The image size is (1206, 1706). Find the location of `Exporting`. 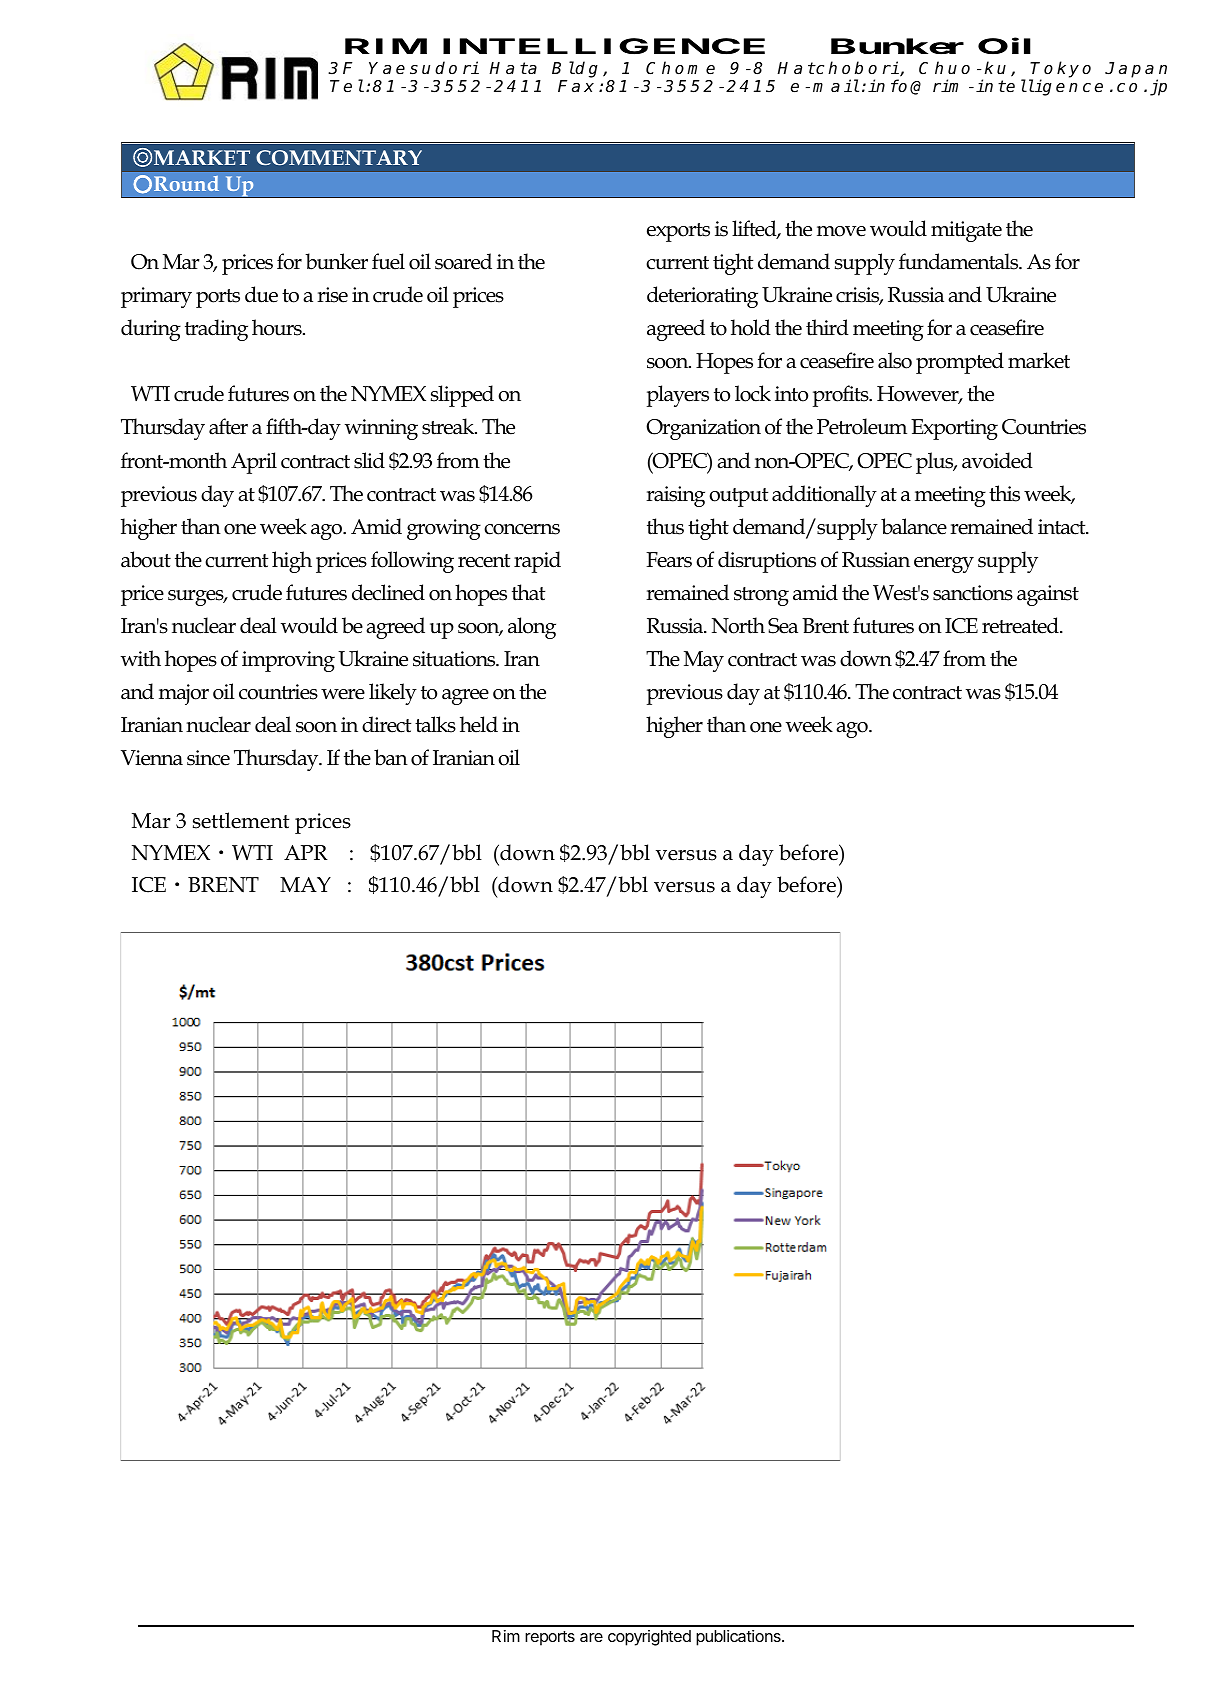

Exporting is located at coordinates (954, 429).
